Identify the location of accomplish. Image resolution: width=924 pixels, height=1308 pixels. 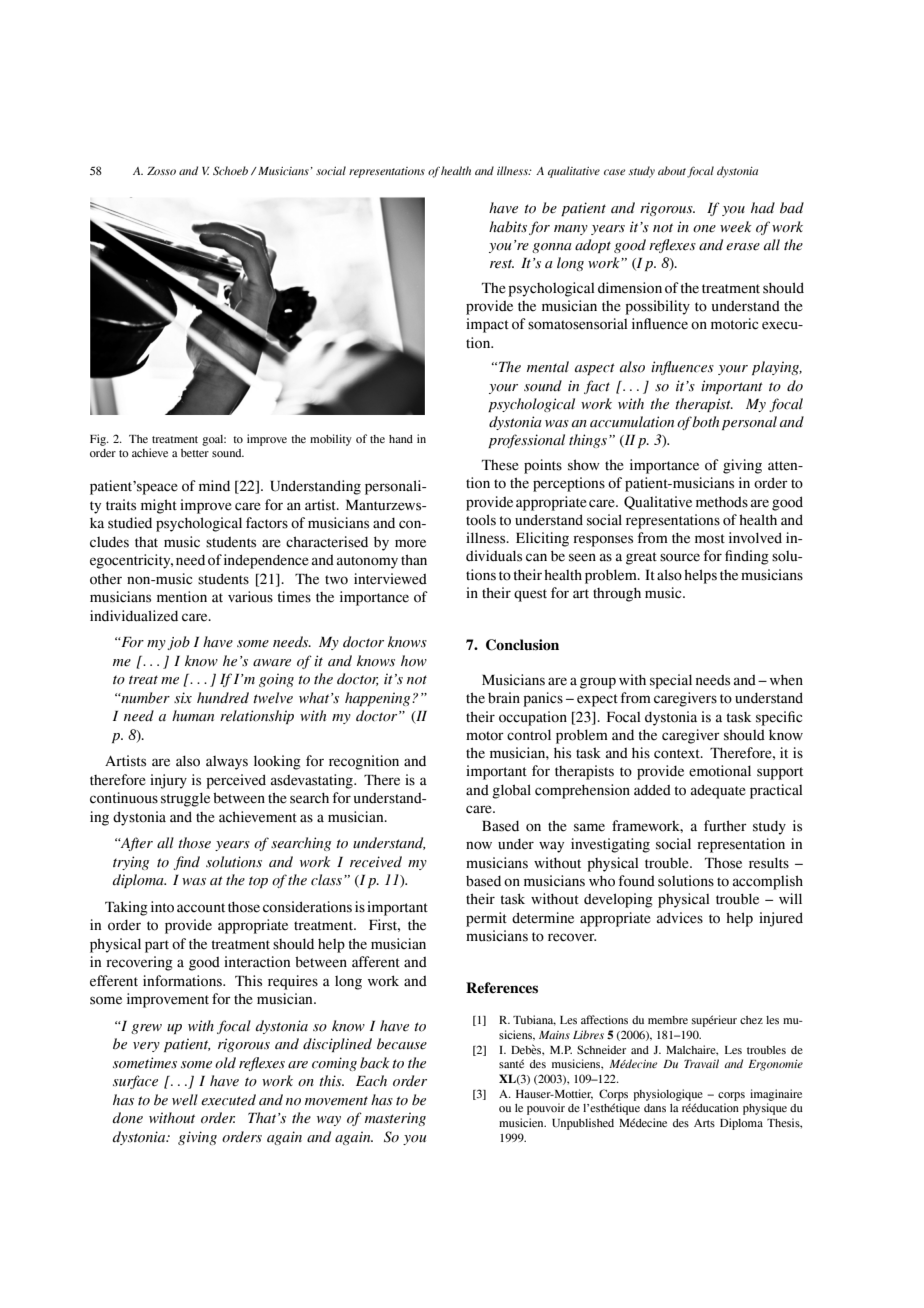
(768, 882).
